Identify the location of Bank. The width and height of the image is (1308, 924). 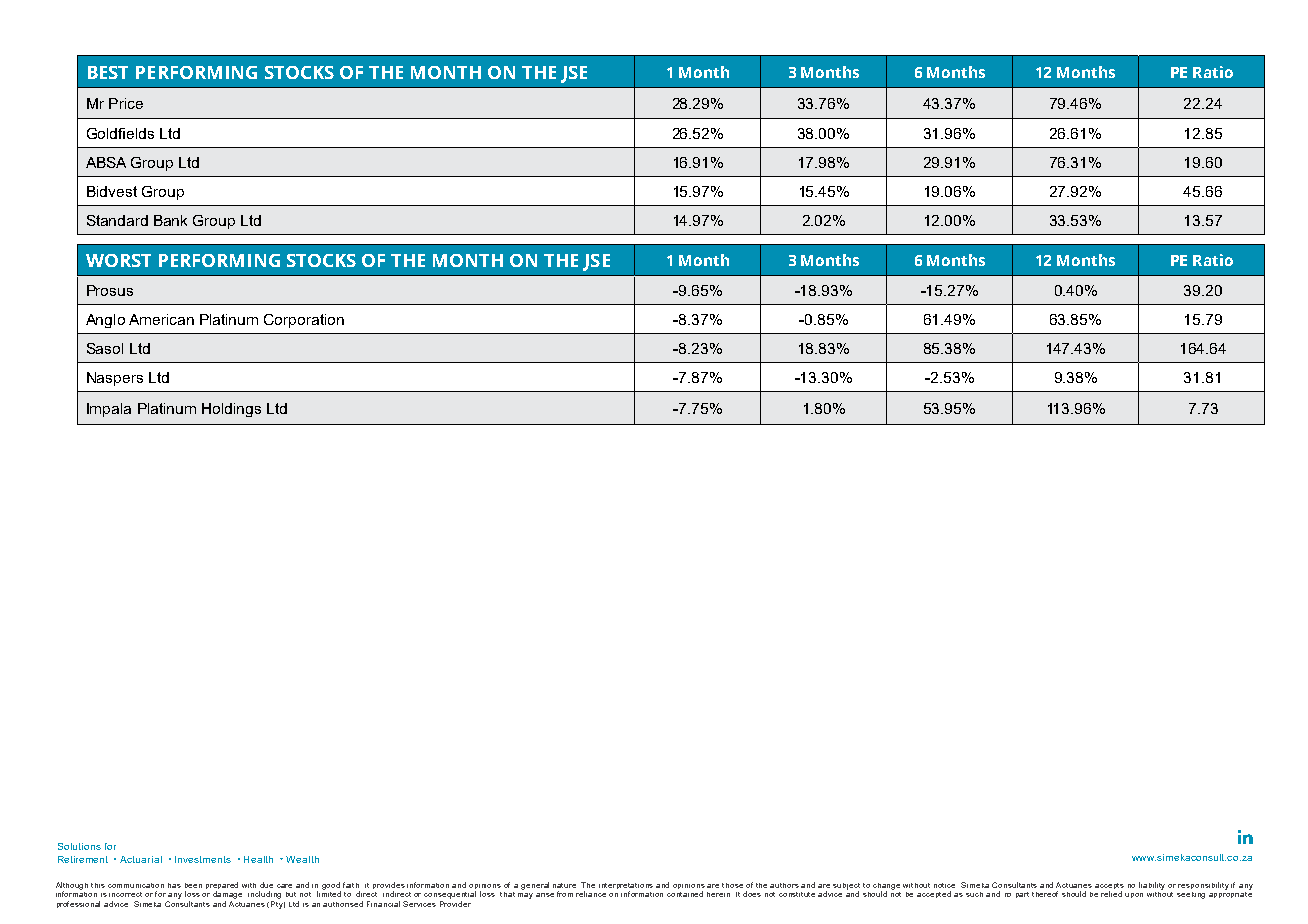
(170, 220).
